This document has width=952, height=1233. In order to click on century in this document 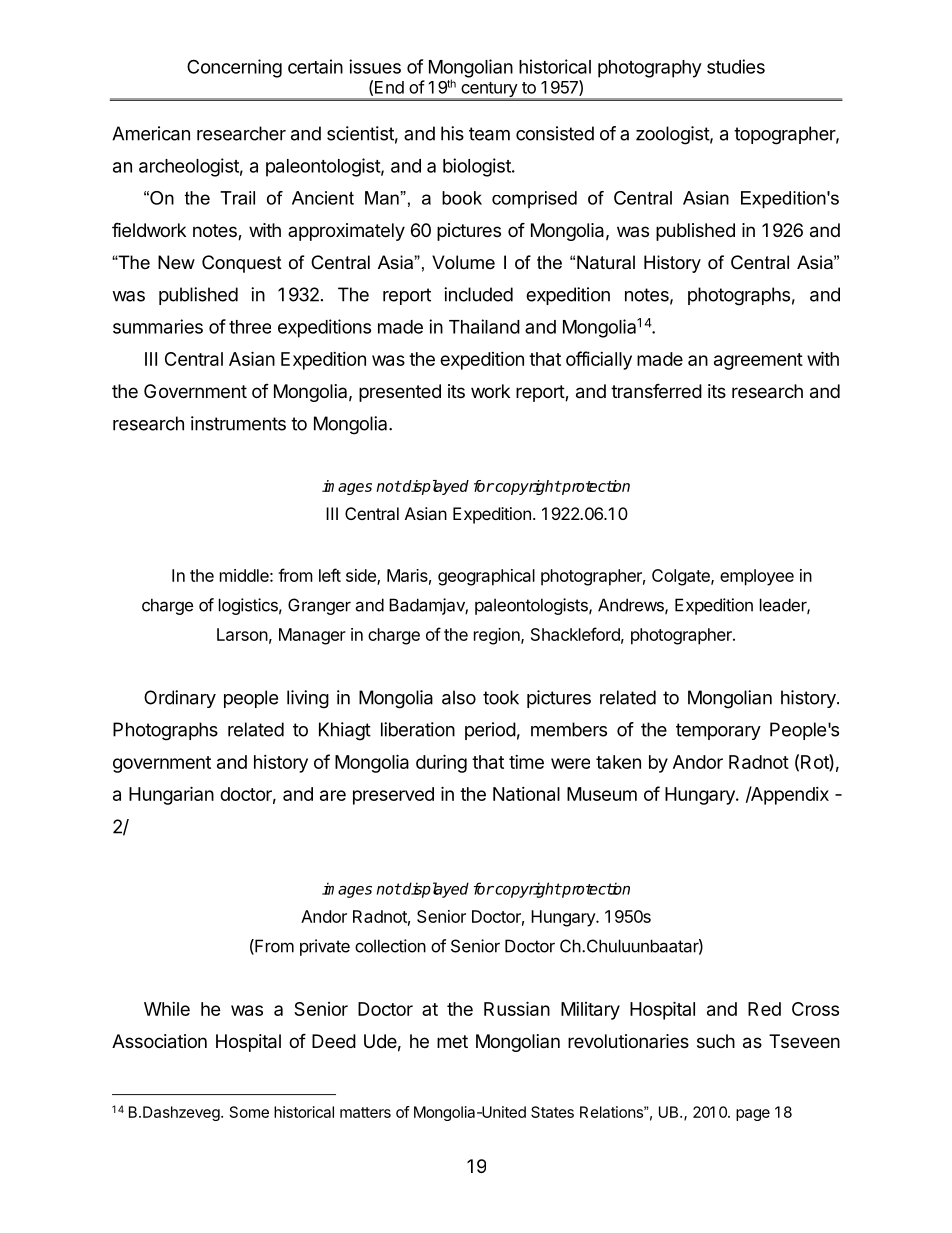, I will do `click(489, 91)`.
